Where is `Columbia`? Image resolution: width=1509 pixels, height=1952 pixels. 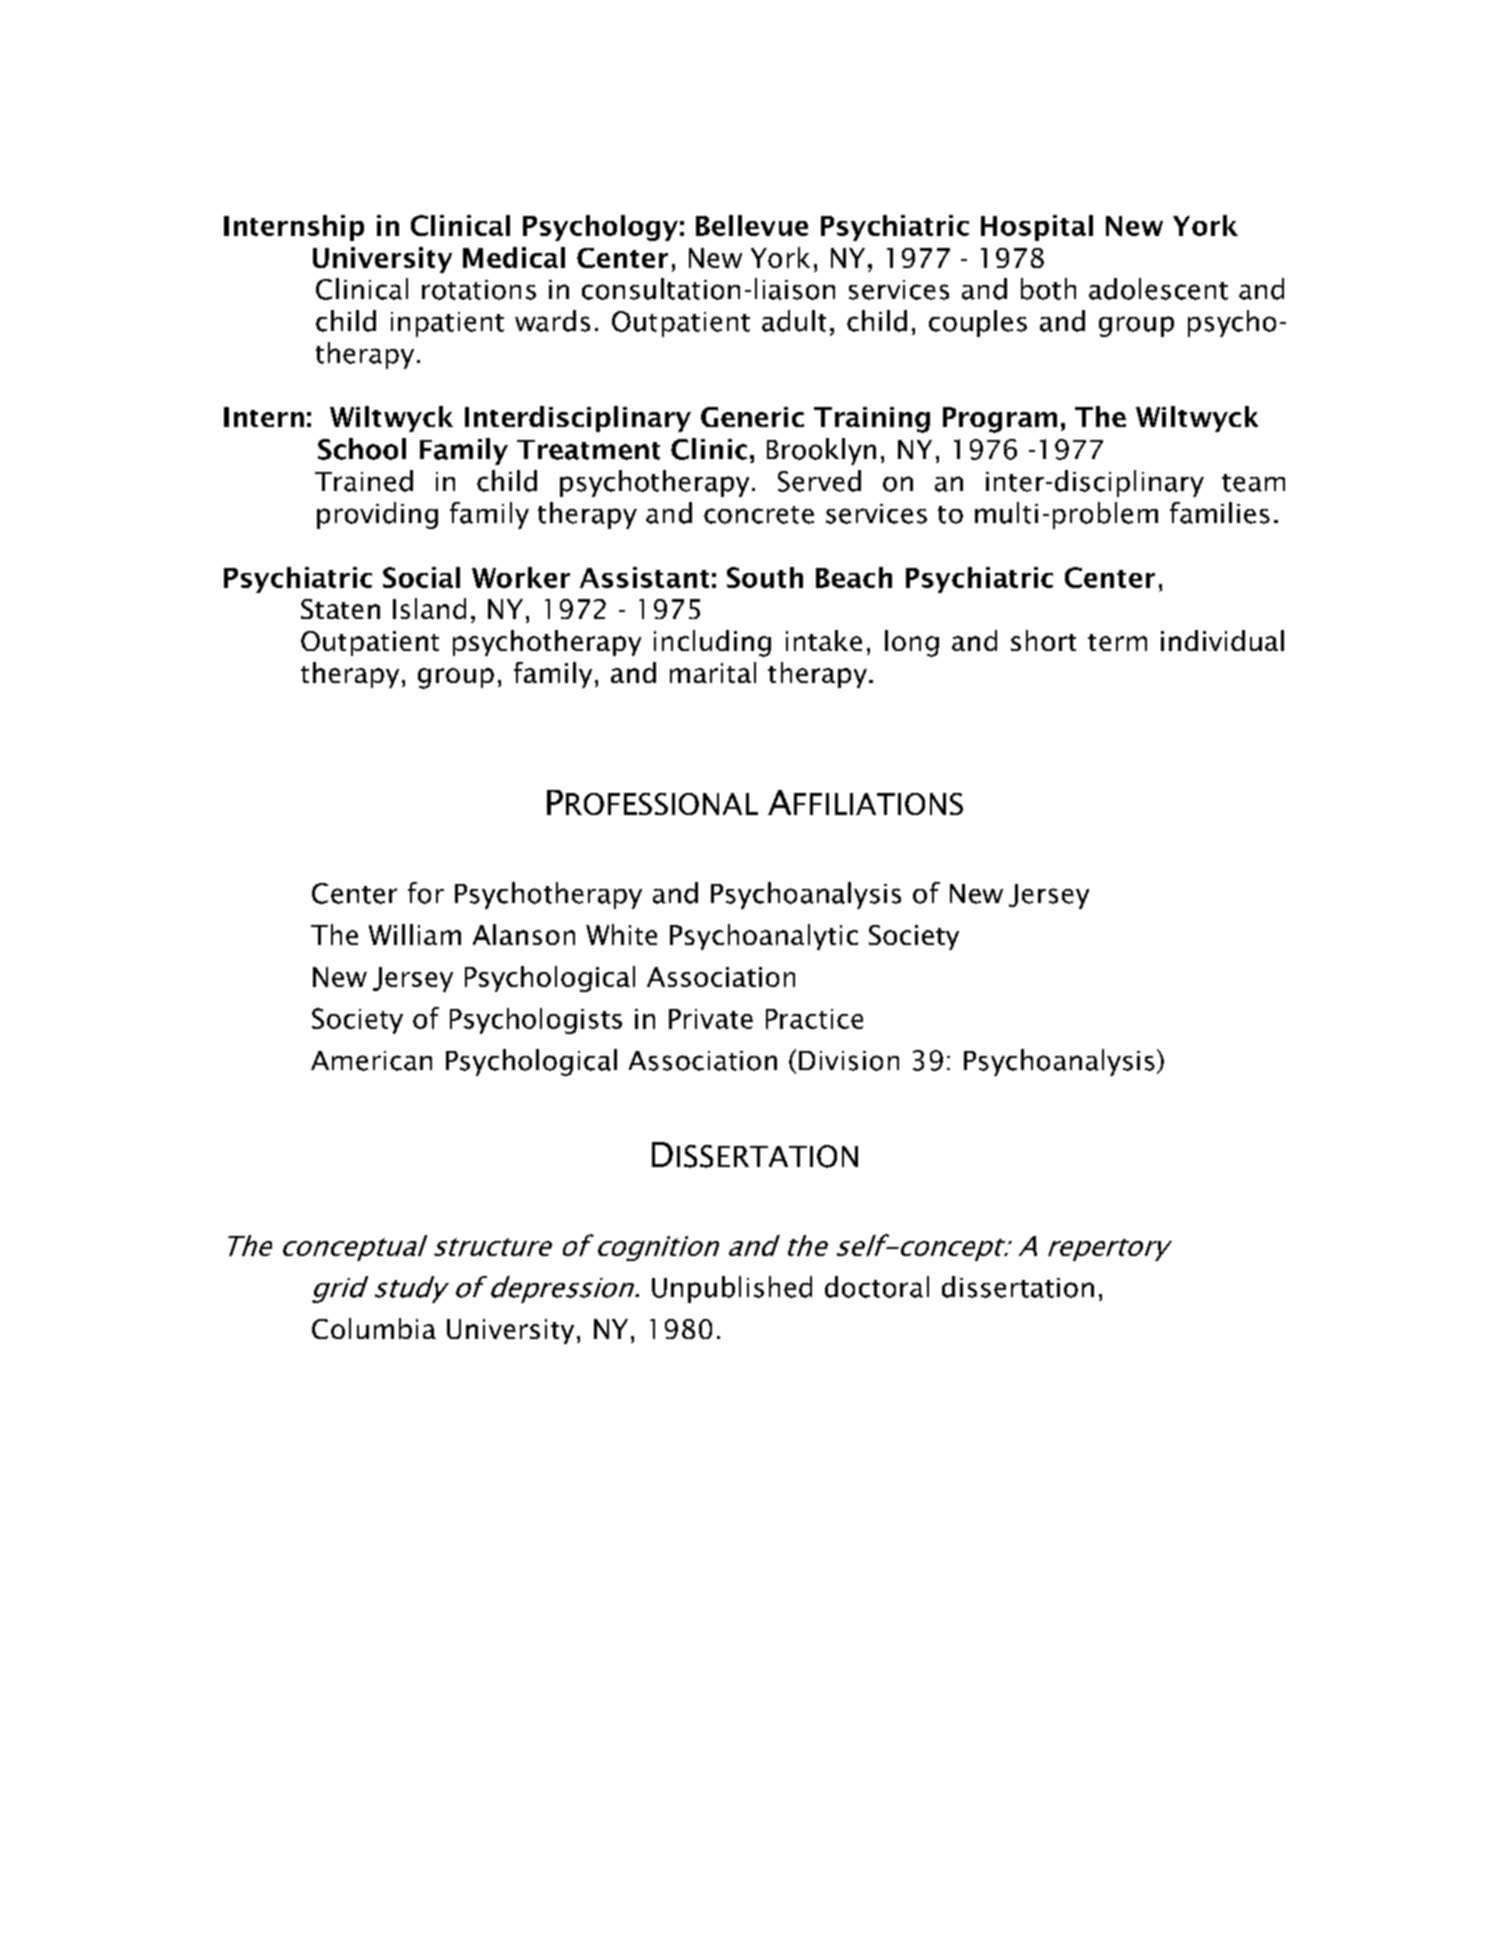 Columbia is located at coordinates (374, 1328).
